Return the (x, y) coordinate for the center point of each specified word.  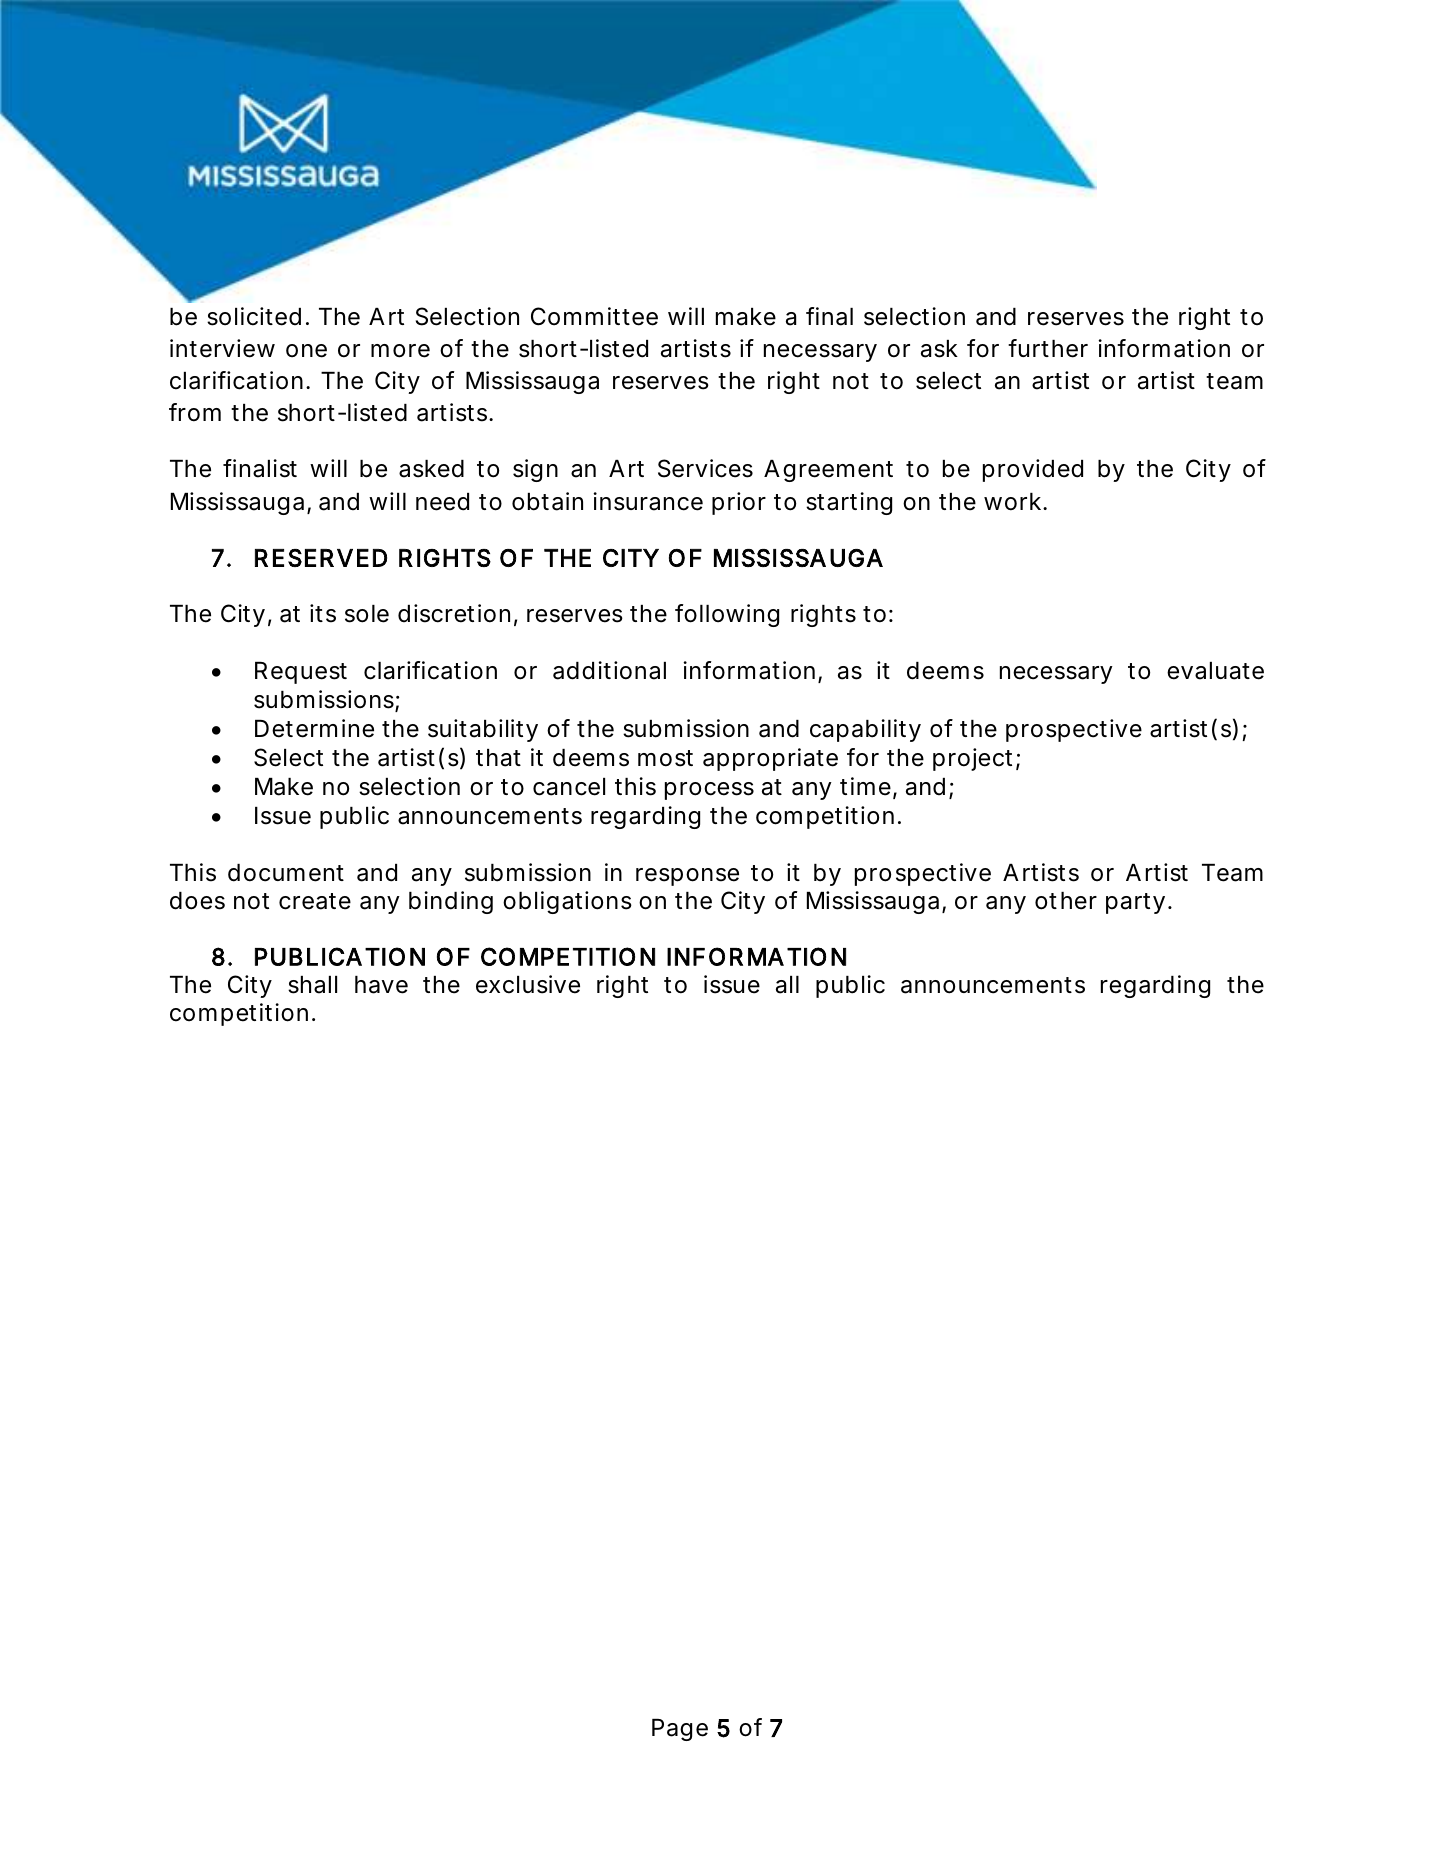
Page (680, 1730)
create (315, 901)
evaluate (1215, 671)
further (1048, 348)
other (1066, 901)
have (381, 985)
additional (609, 670)
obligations (567, 902)
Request (301, 673)
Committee (594, 316)
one (306, 351)
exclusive (528, 984)
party (1135, 903)
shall (312, 985)
